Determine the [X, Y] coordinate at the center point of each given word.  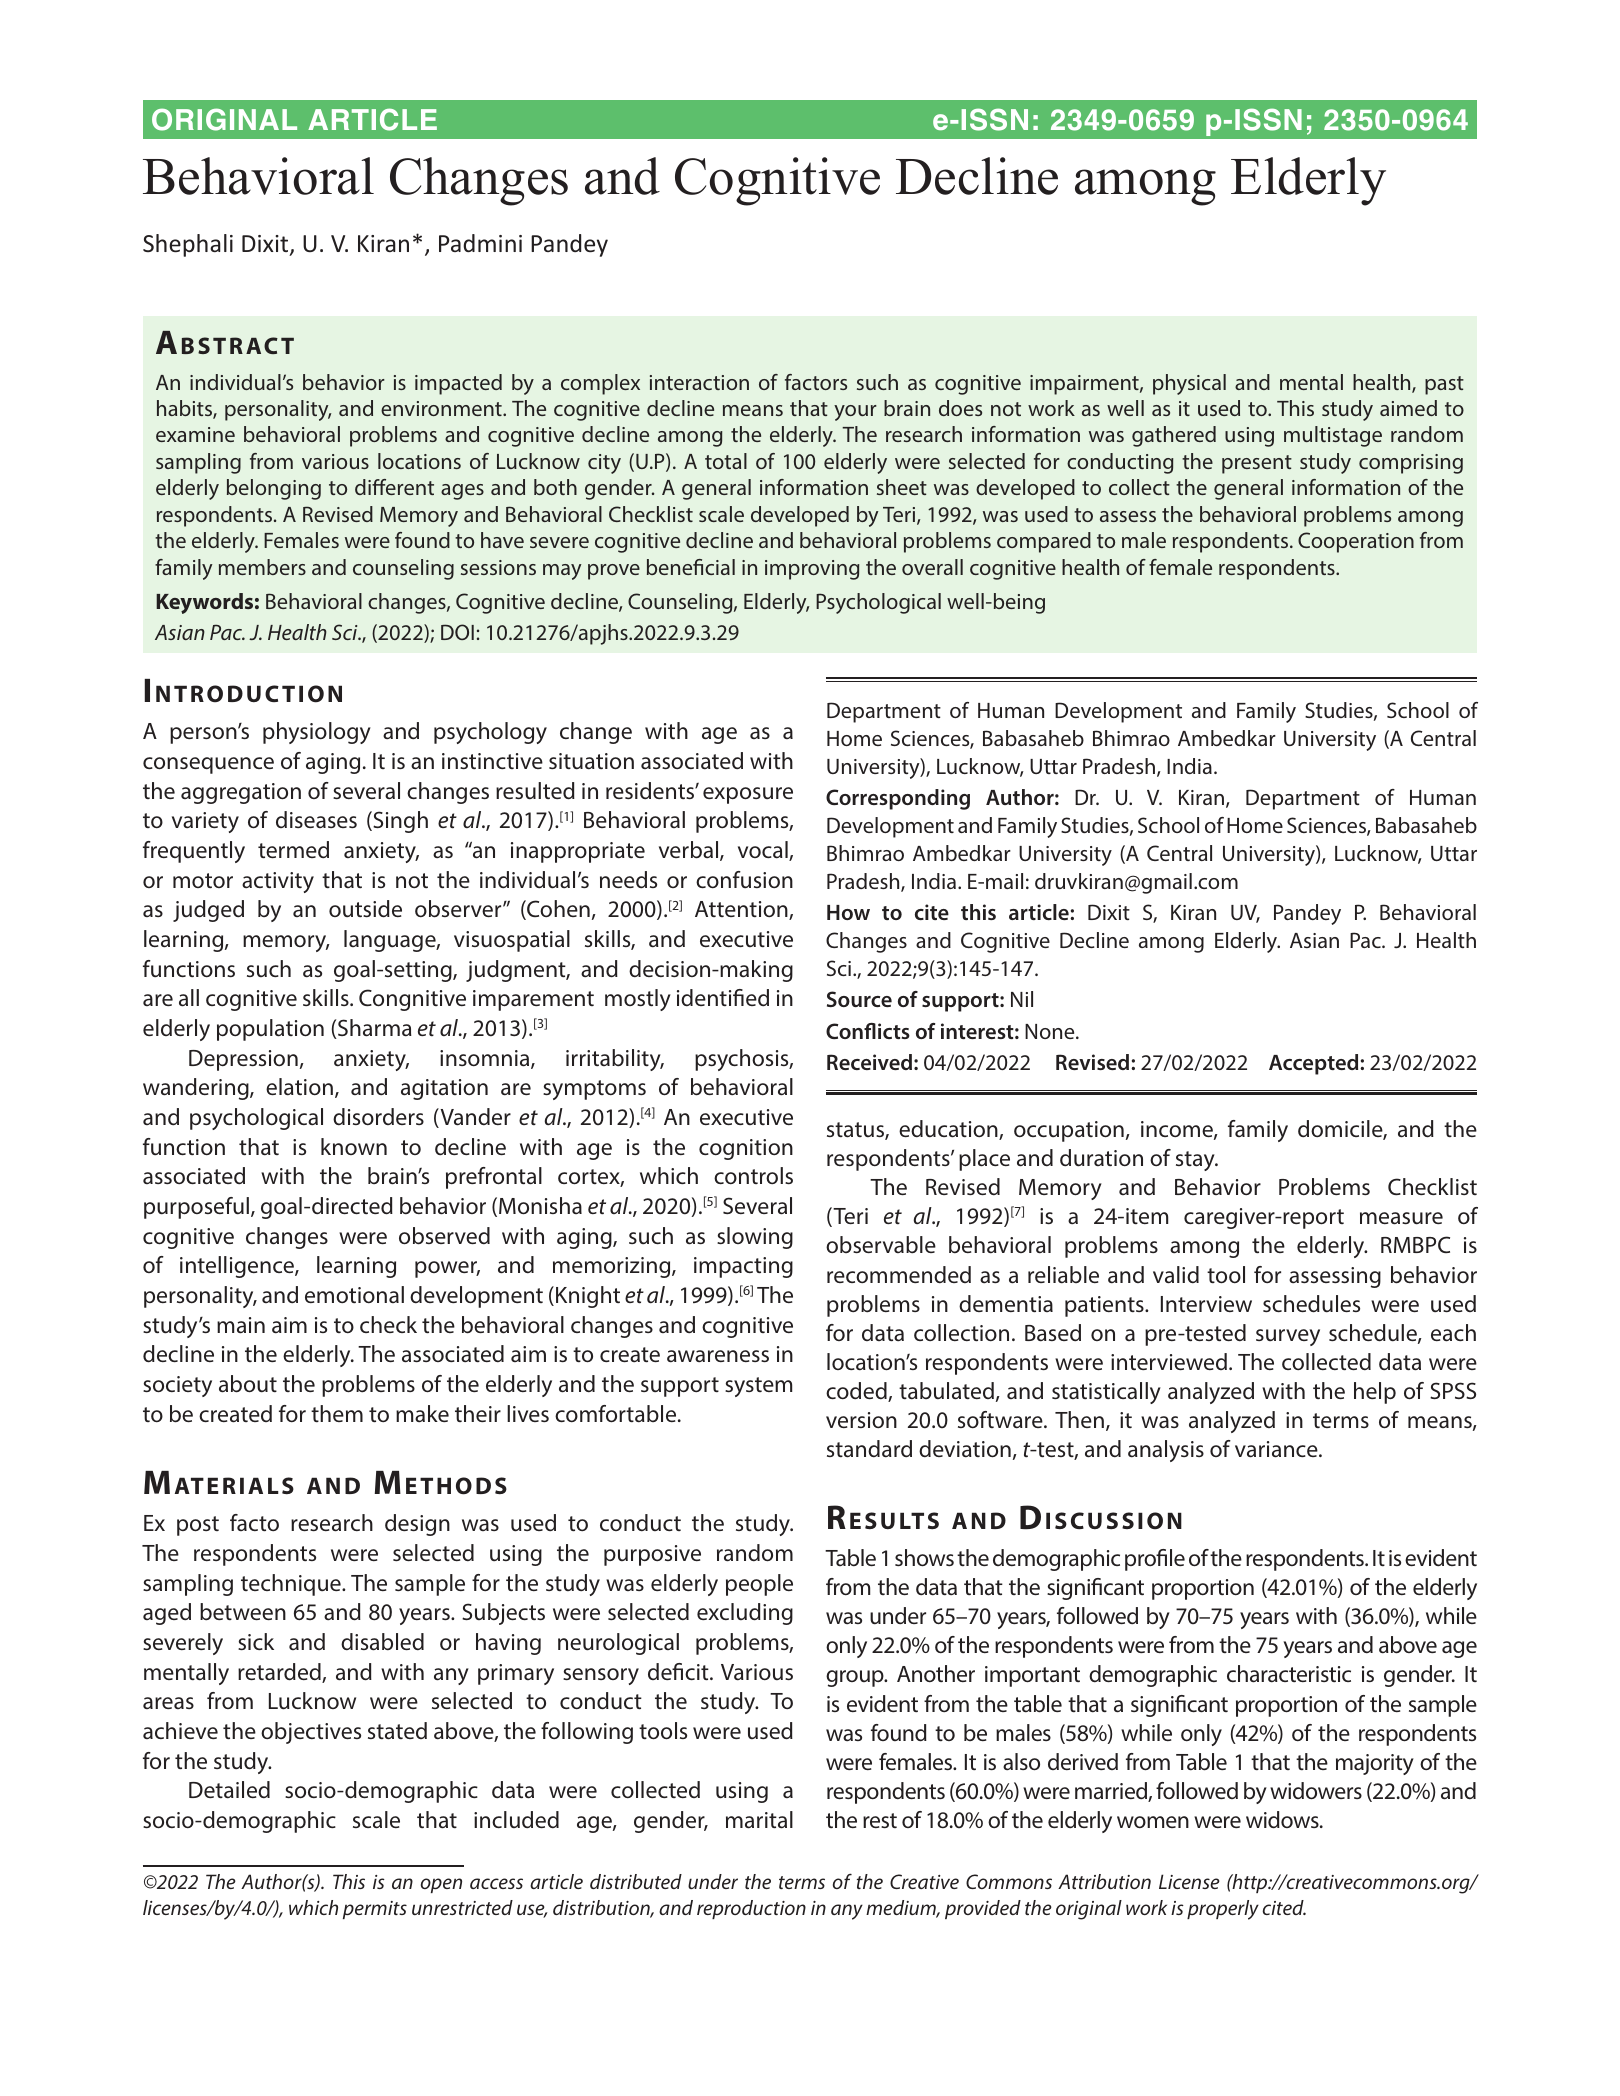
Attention [742, 910]
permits [375, 1910]
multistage [1333, 436]
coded [857, 1392]
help [1375, 1393]
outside [365, 909]
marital [759, 1820]
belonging [274, 489]
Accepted [1315, 1064]
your [855, 413]
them [337, 1413]
